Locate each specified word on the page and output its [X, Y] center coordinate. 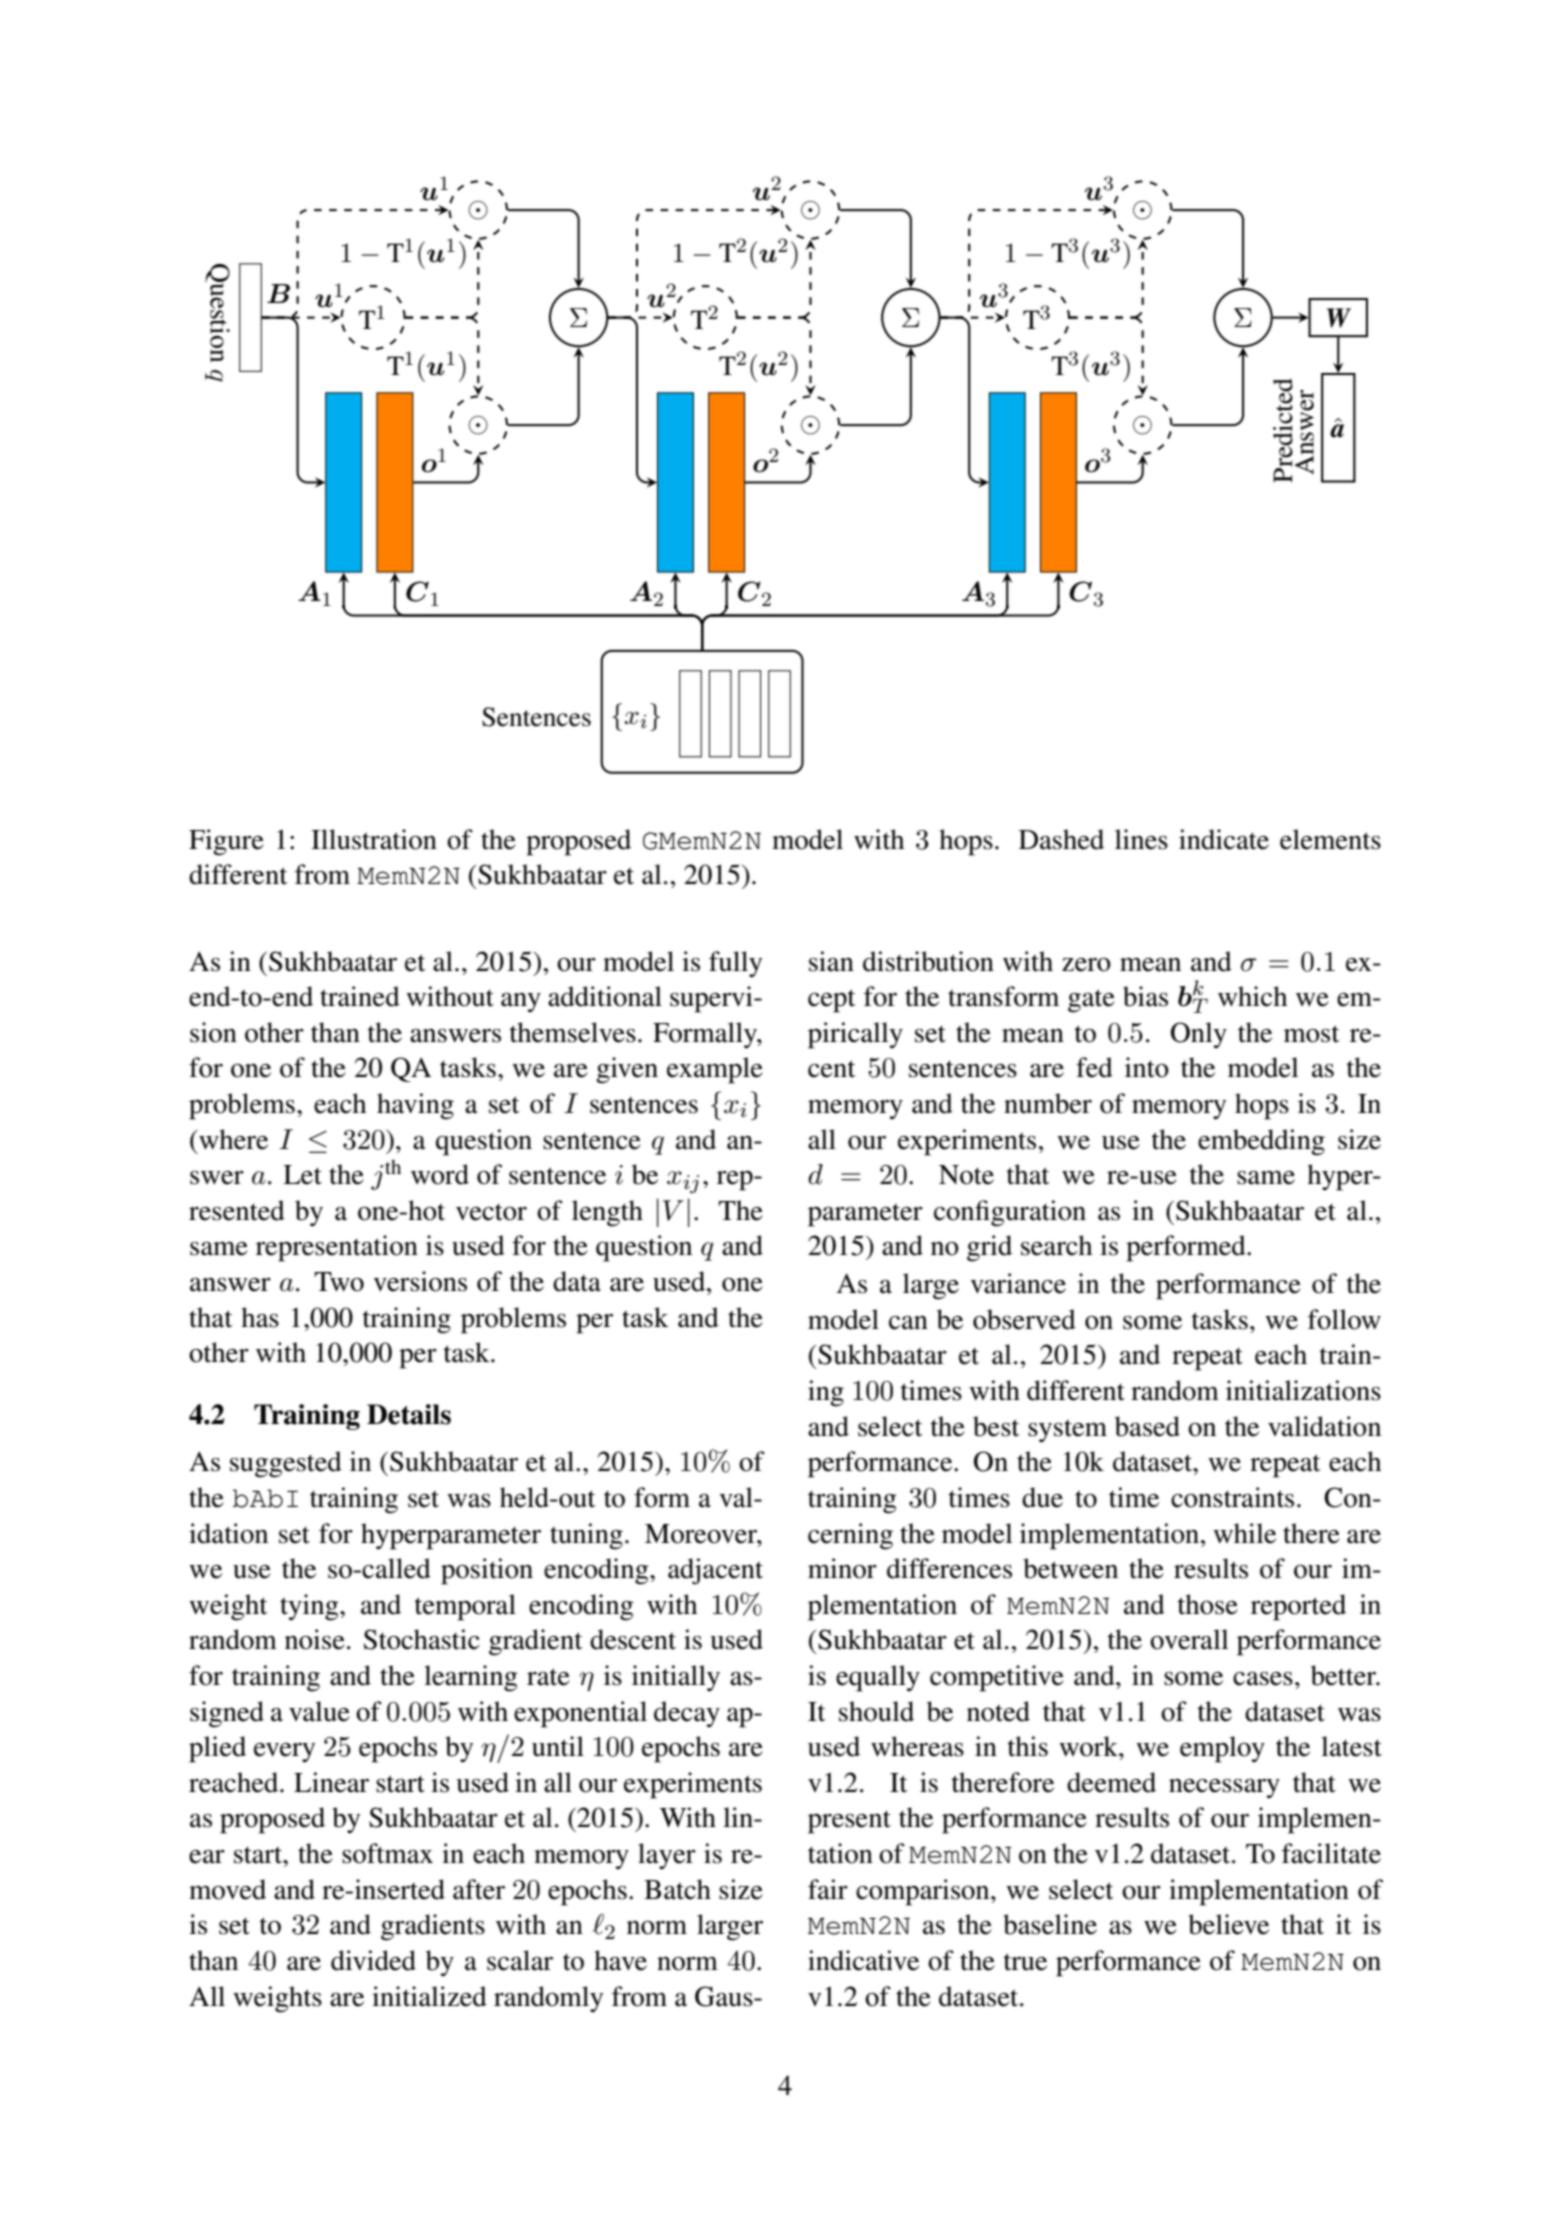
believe [1228, 1924]
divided [373, 1960]
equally [878, 1678]
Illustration [374, 839]
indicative [863, 1960]
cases [1263, 1679]
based [1147, 1426]
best [996, 1426]
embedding [1261, 1142]
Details [409, 1414]
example [715, 1070]
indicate [1224, 839]
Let [302, 1175]
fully [735, 964]
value [319, 1711]
